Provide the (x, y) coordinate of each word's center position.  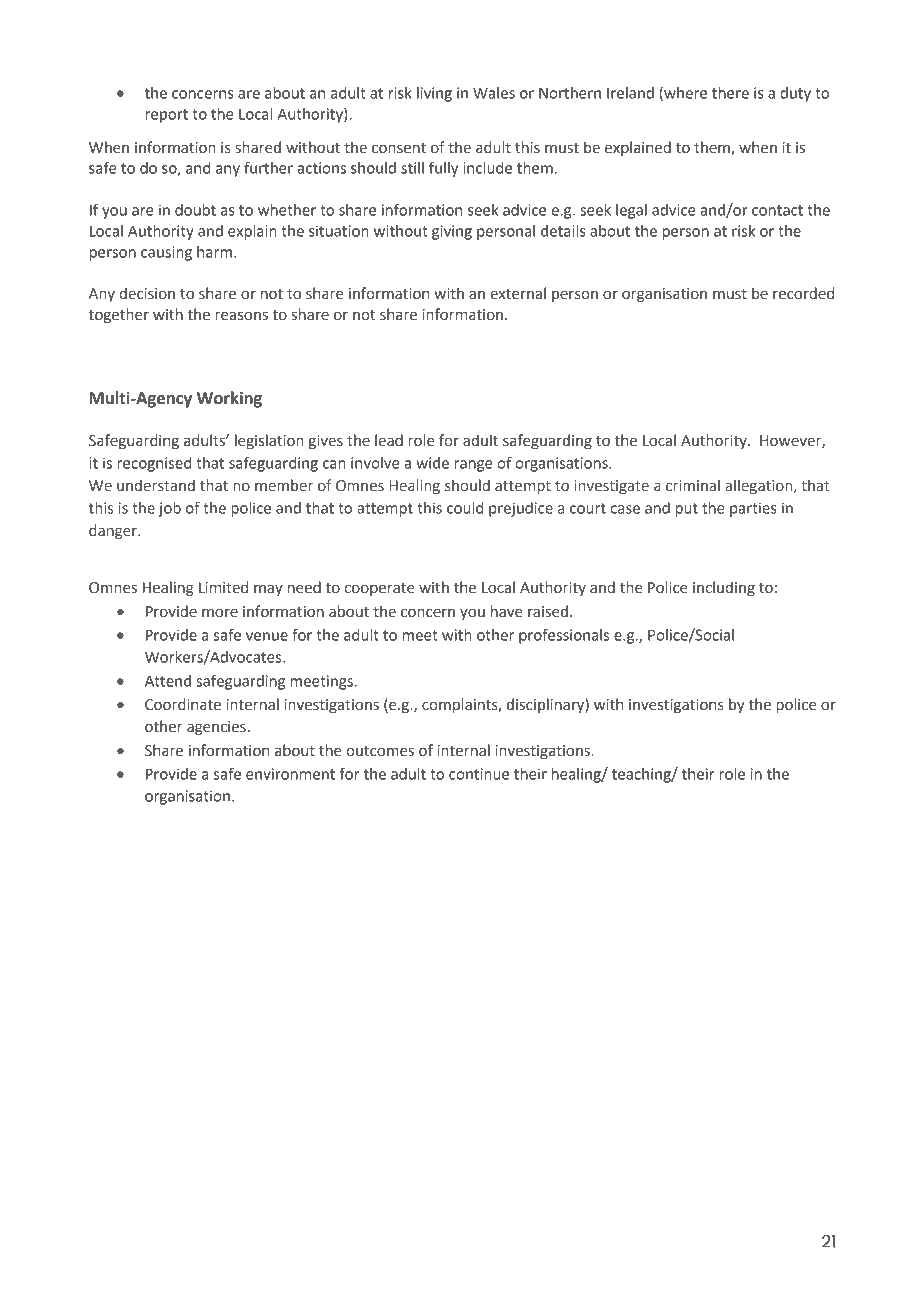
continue (479, 774)
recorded (803, 293)
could (465, 508)
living (434, 94)
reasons (241, 316)
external (518, 293)
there (730, 93)
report (166, 116)
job (170, 509)
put (687, 510)
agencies (216, 728)
